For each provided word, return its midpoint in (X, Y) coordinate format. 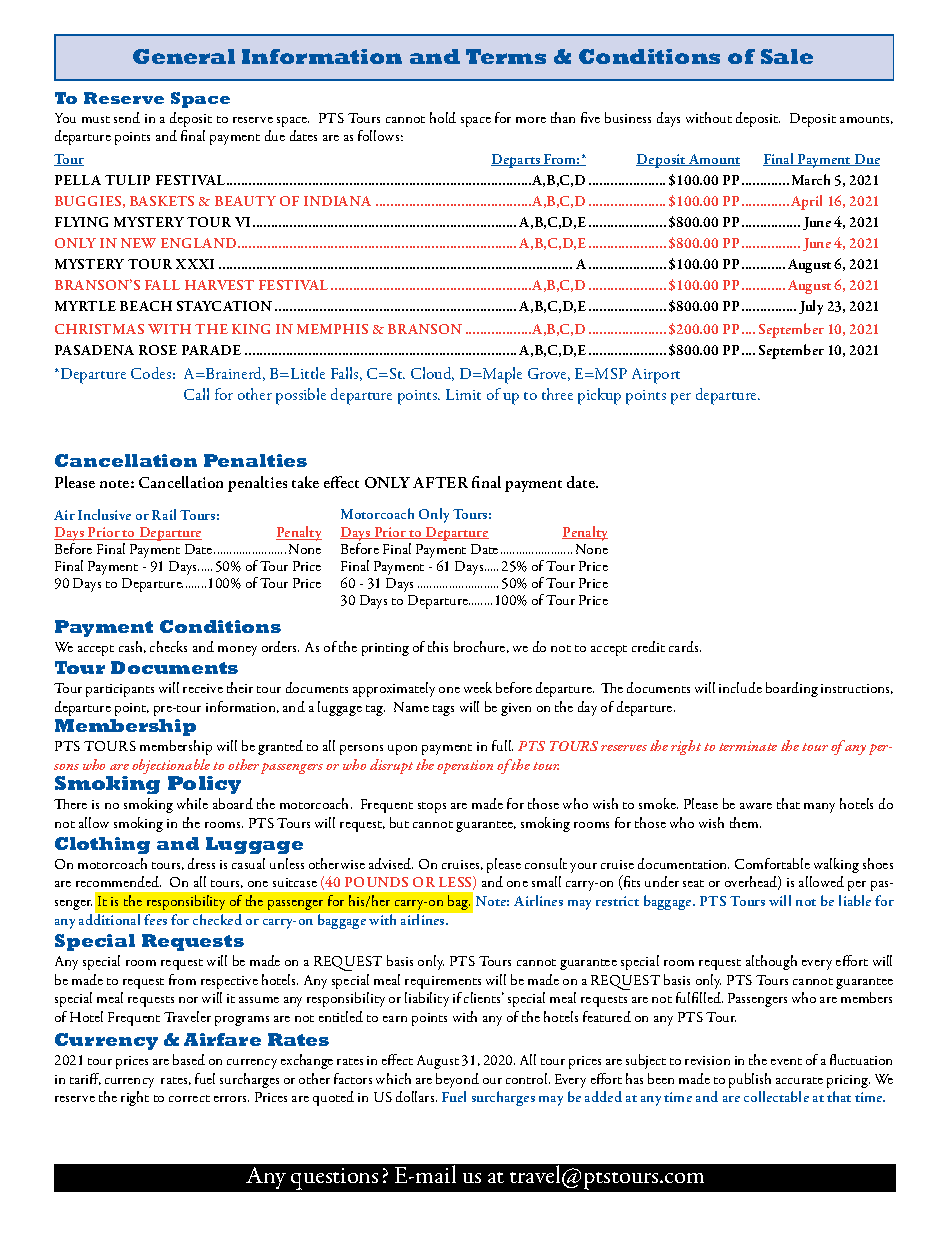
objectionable (172, 768)
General (184, 56)
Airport (656, 376)
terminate (748, 746)
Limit (463, 394)
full (502, 745)
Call (196, 394)
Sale (787, 56)
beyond (457, 1080)
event (786, 1061)
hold (443, 117)
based (189, 1059)
